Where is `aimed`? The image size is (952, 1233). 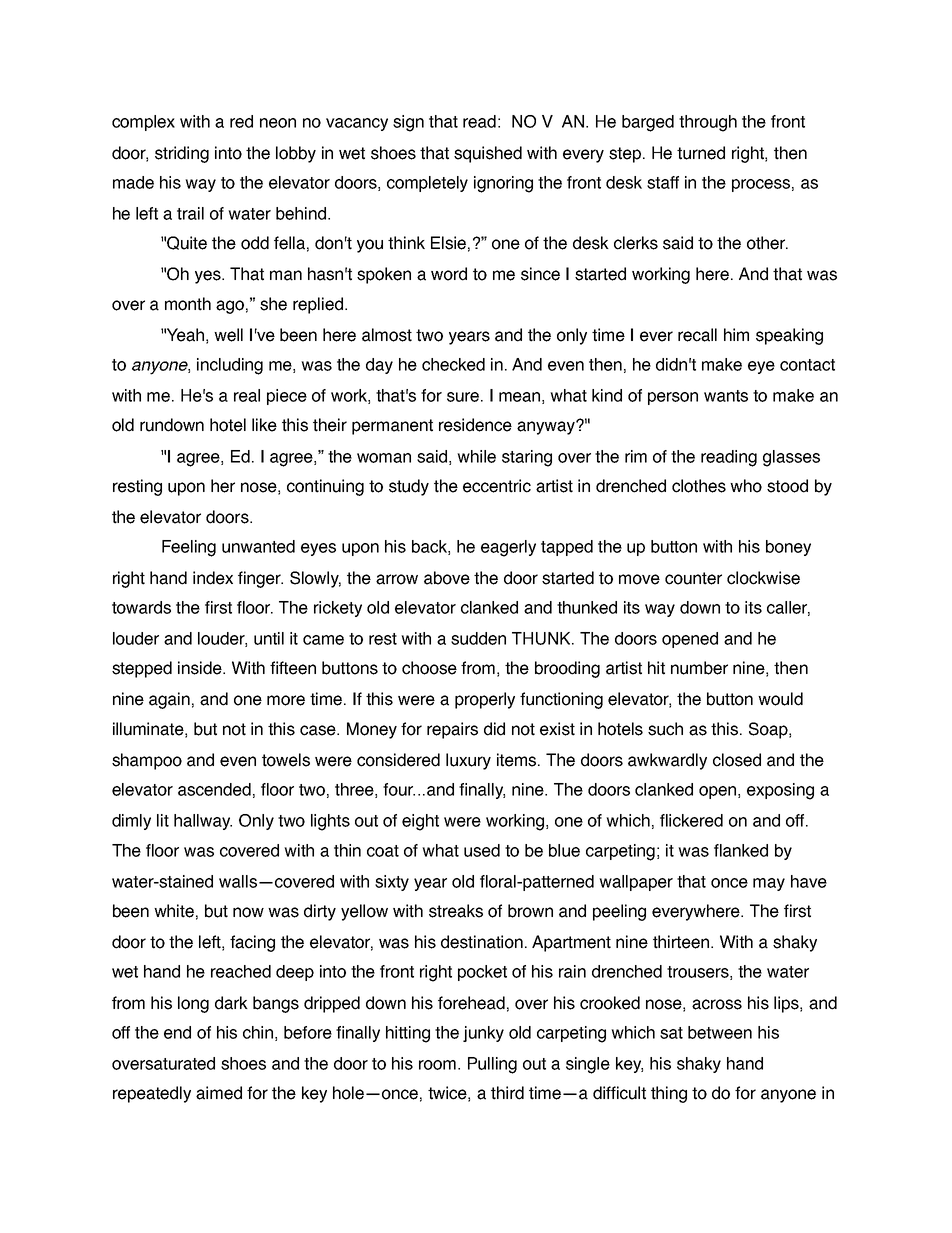
aimed is located at coordinates (219, 1093).
